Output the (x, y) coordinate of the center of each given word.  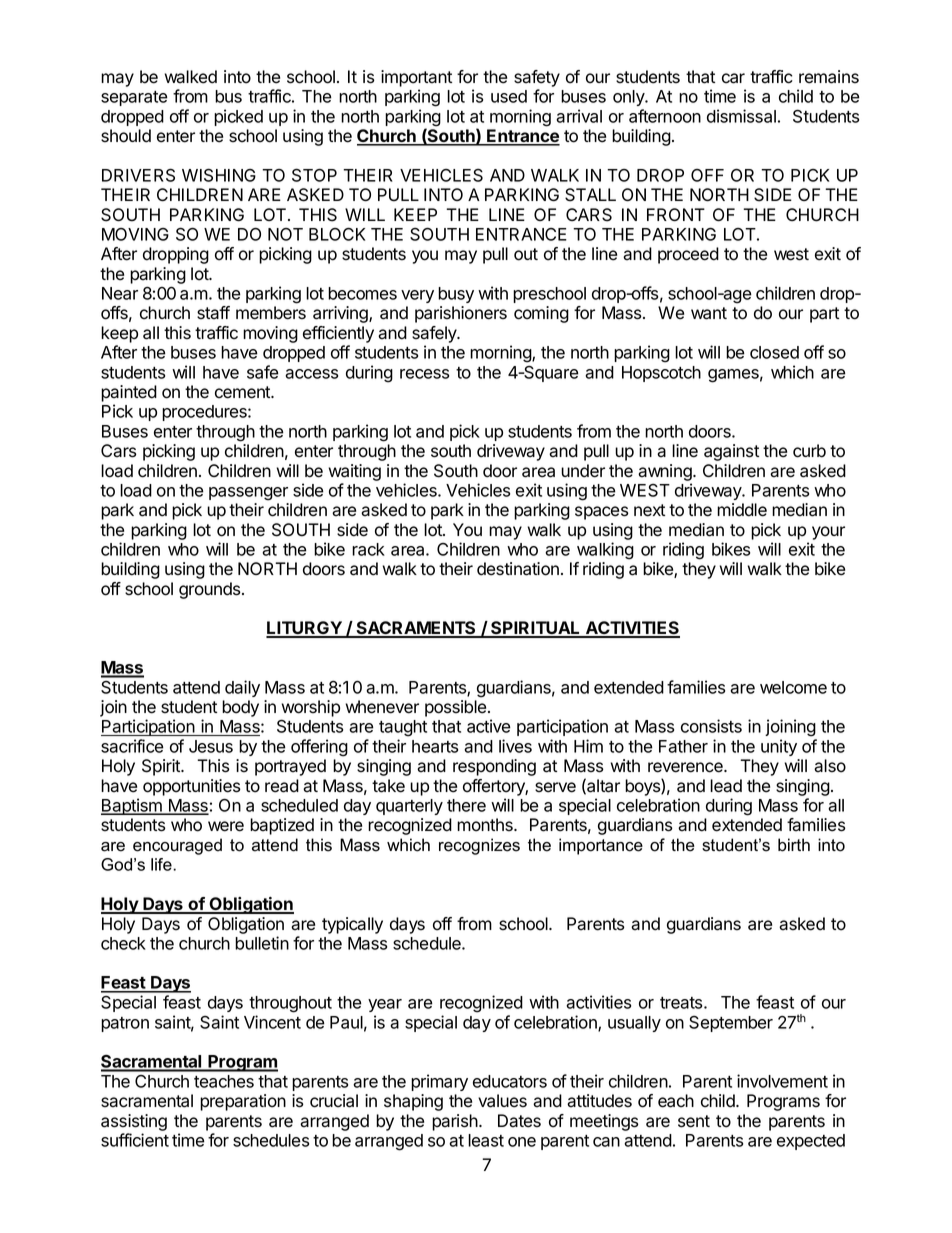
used (509, 96)
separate (134, 98)
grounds (211, 590)
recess (424, 374)
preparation (243, 1102)
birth (794, 845)
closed (774, 352)
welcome (793, 687)
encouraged (177, 846)
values (502, 1101)
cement (243, 392)
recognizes (479, 846)
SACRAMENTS (416, 629)
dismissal (741, 116)
